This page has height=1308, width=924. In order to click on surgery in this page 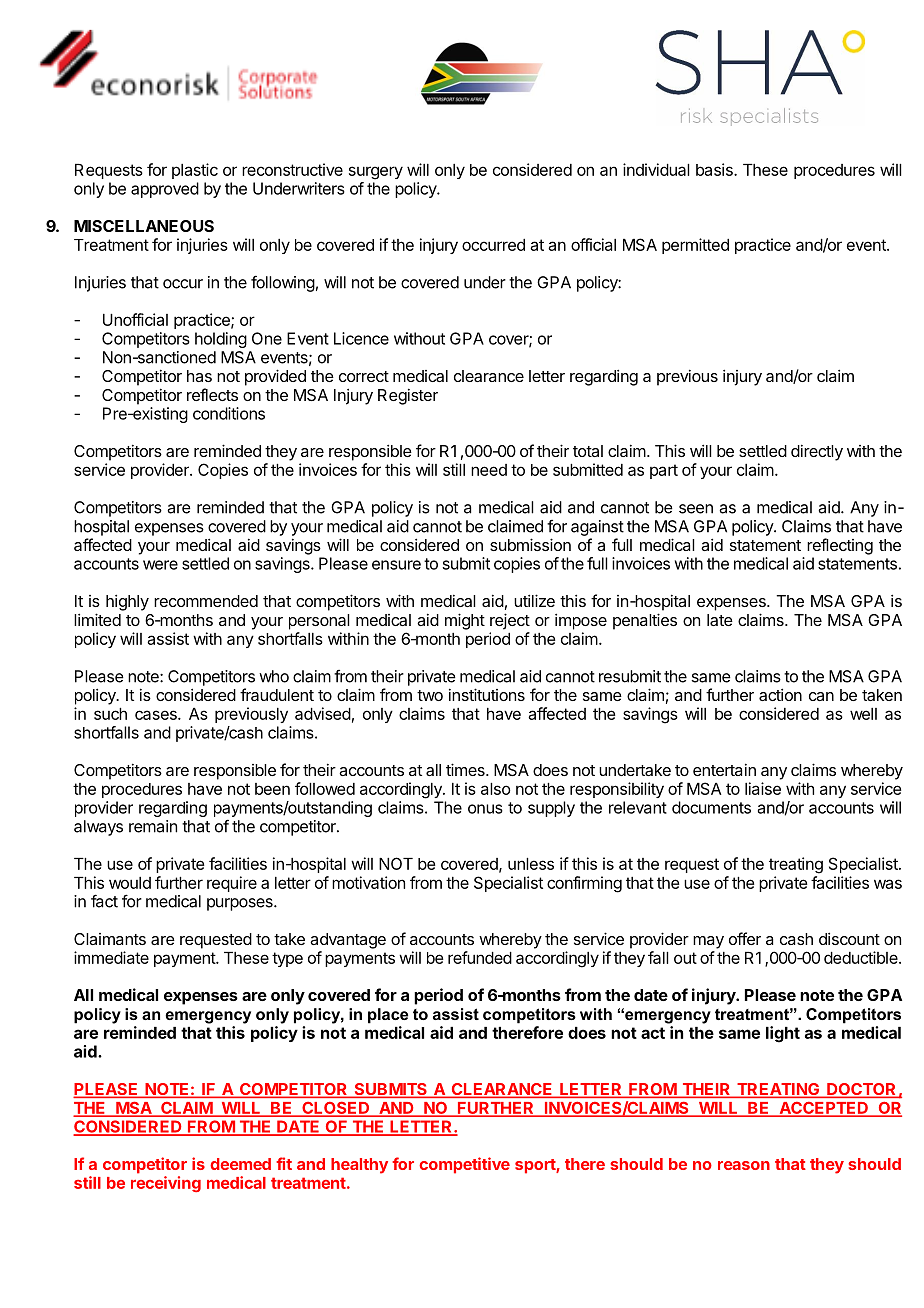, I will do `click(376, 173)`.
